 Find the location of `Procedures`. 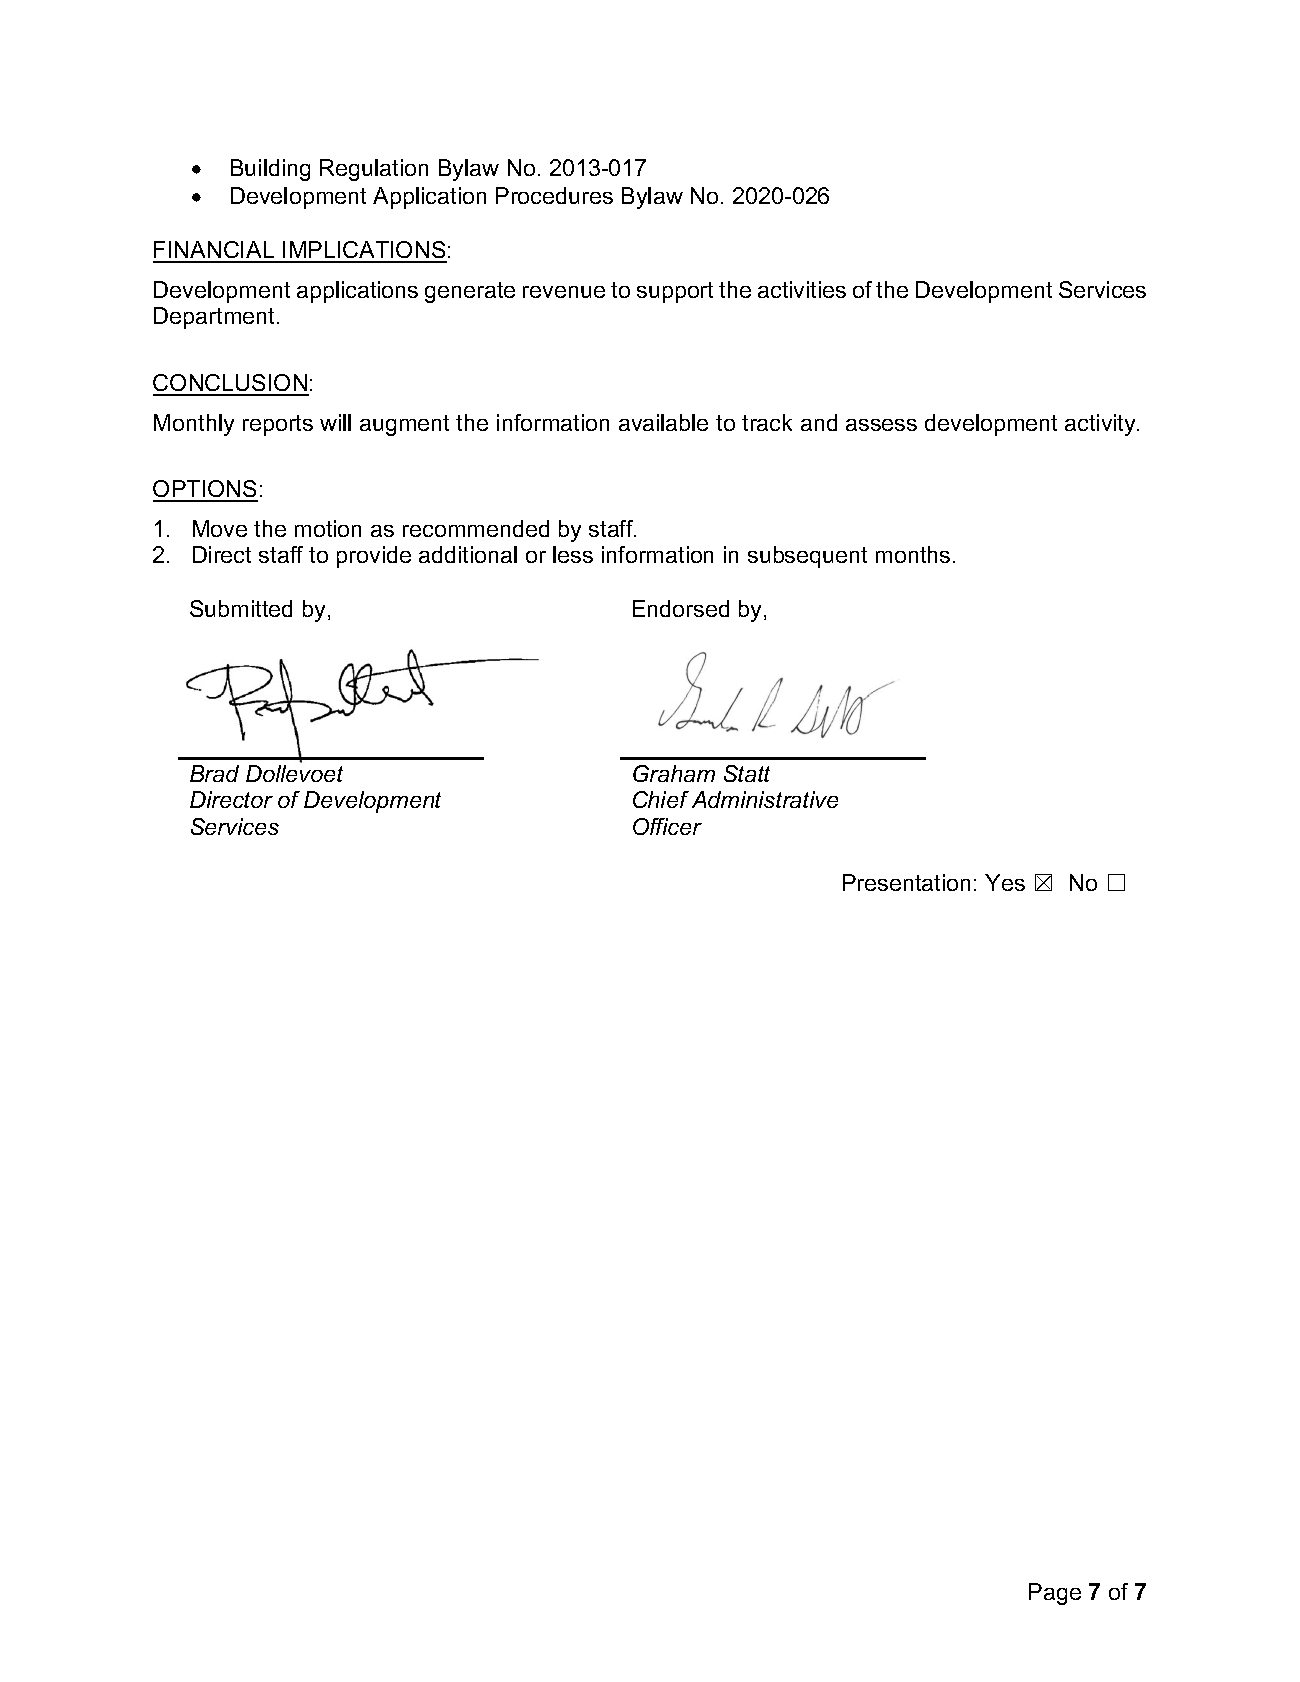

Procedures is located at coordinates (554, 195).
